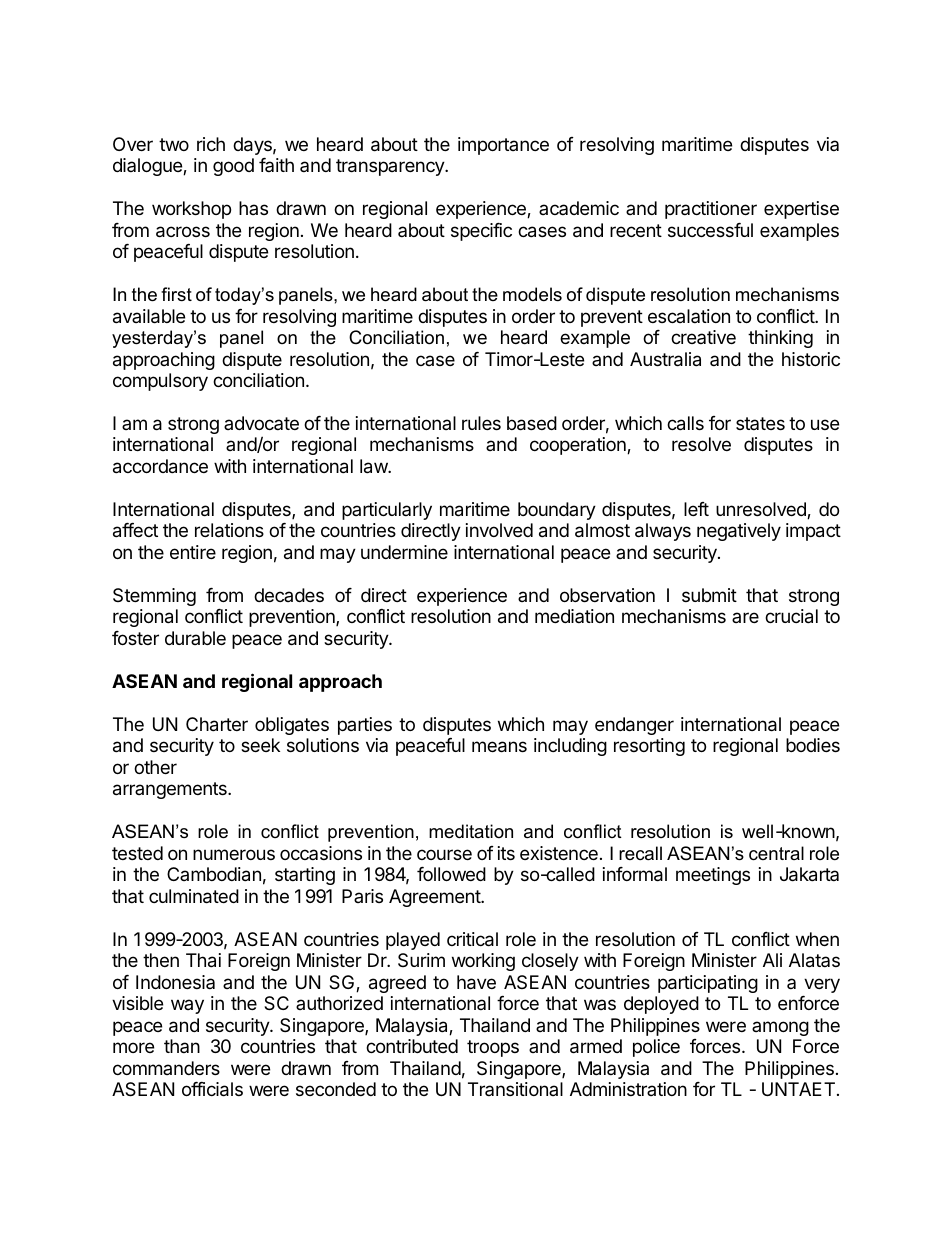  I want to click on means, so click(499, 747).
